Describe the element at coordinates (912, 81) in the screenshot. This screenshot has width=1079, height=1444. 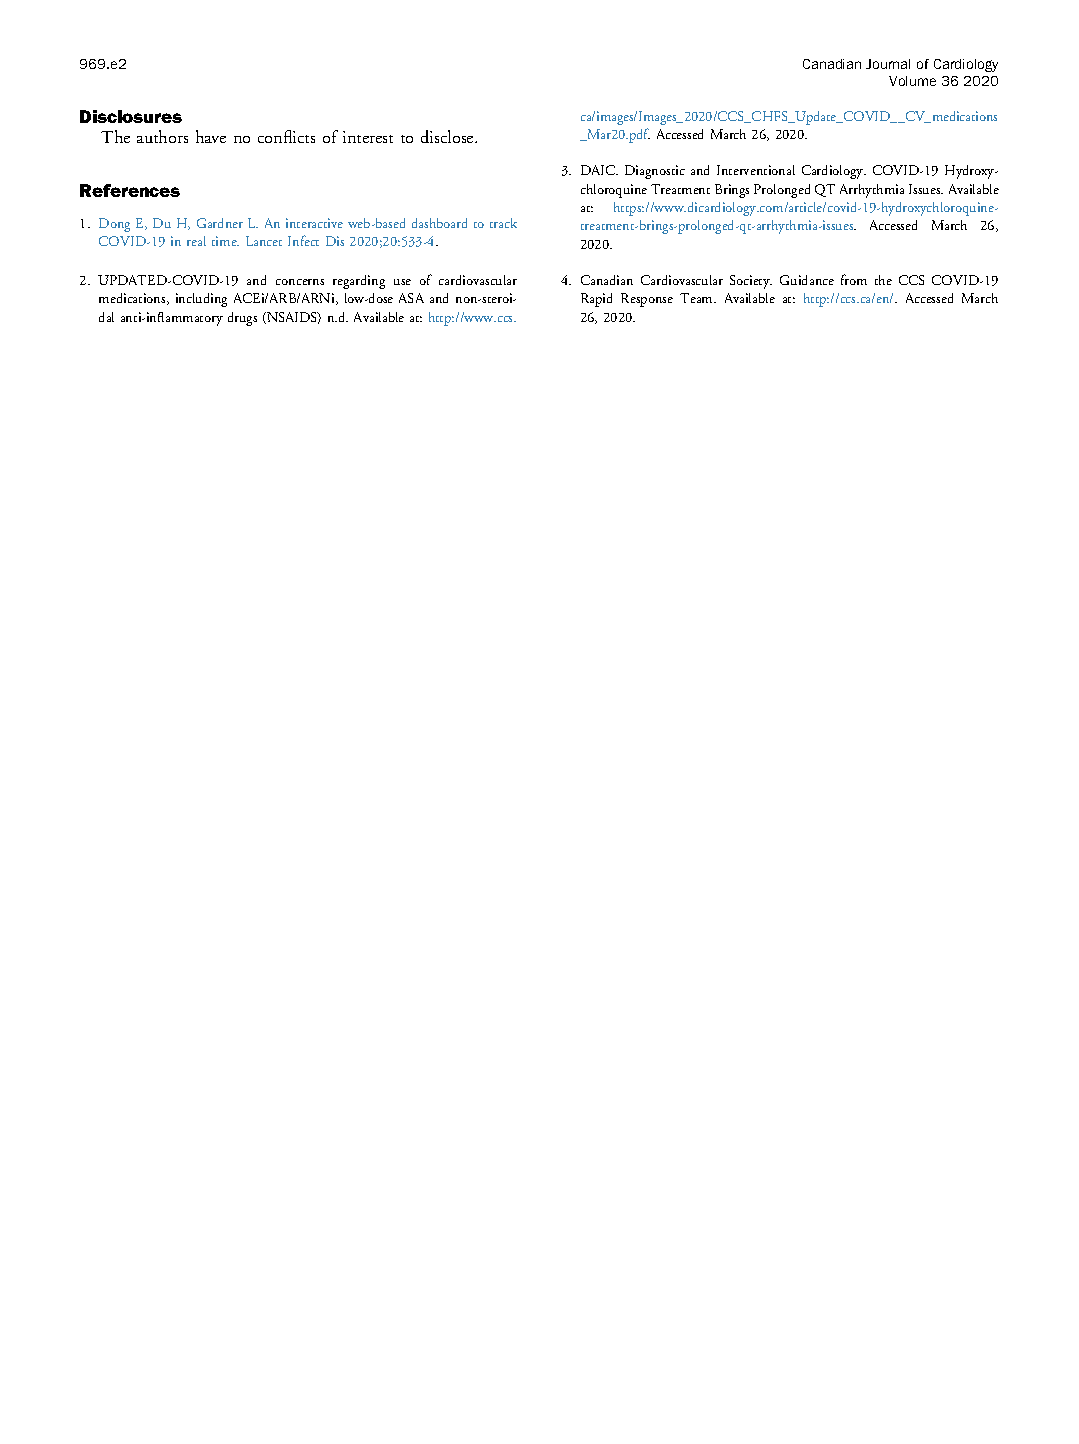
I see `Volume` at that location.
